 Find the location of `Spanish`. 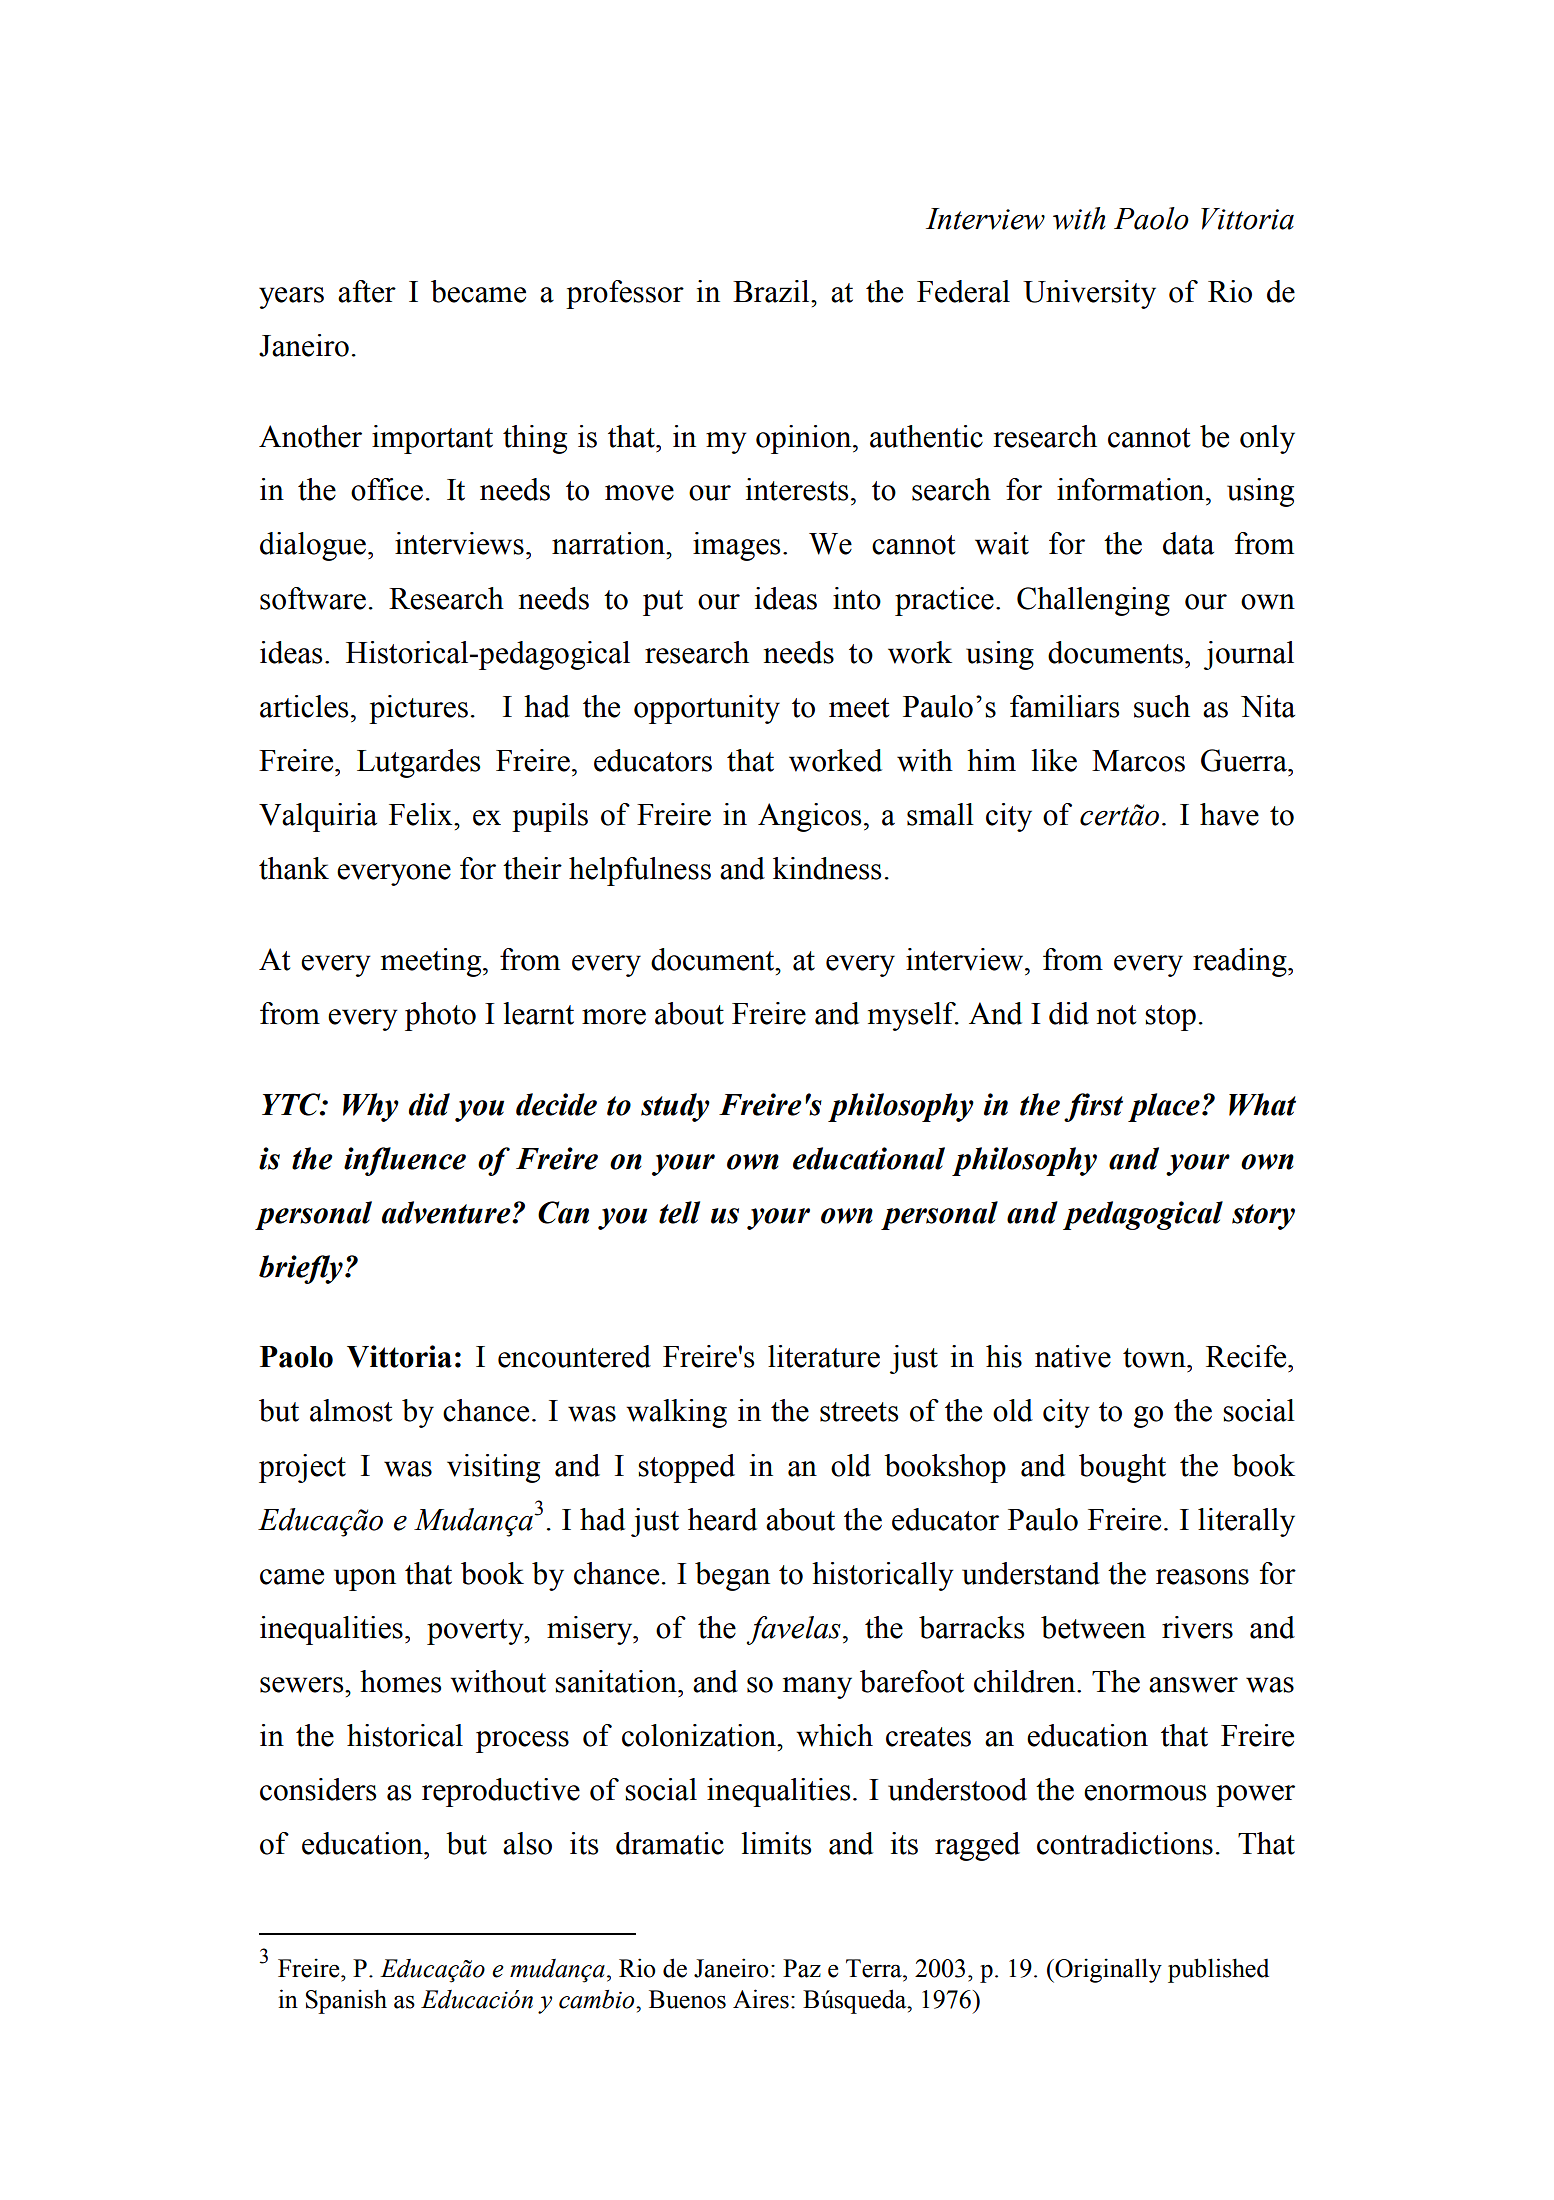

Spanish is located at coordinates (346, 2001).
